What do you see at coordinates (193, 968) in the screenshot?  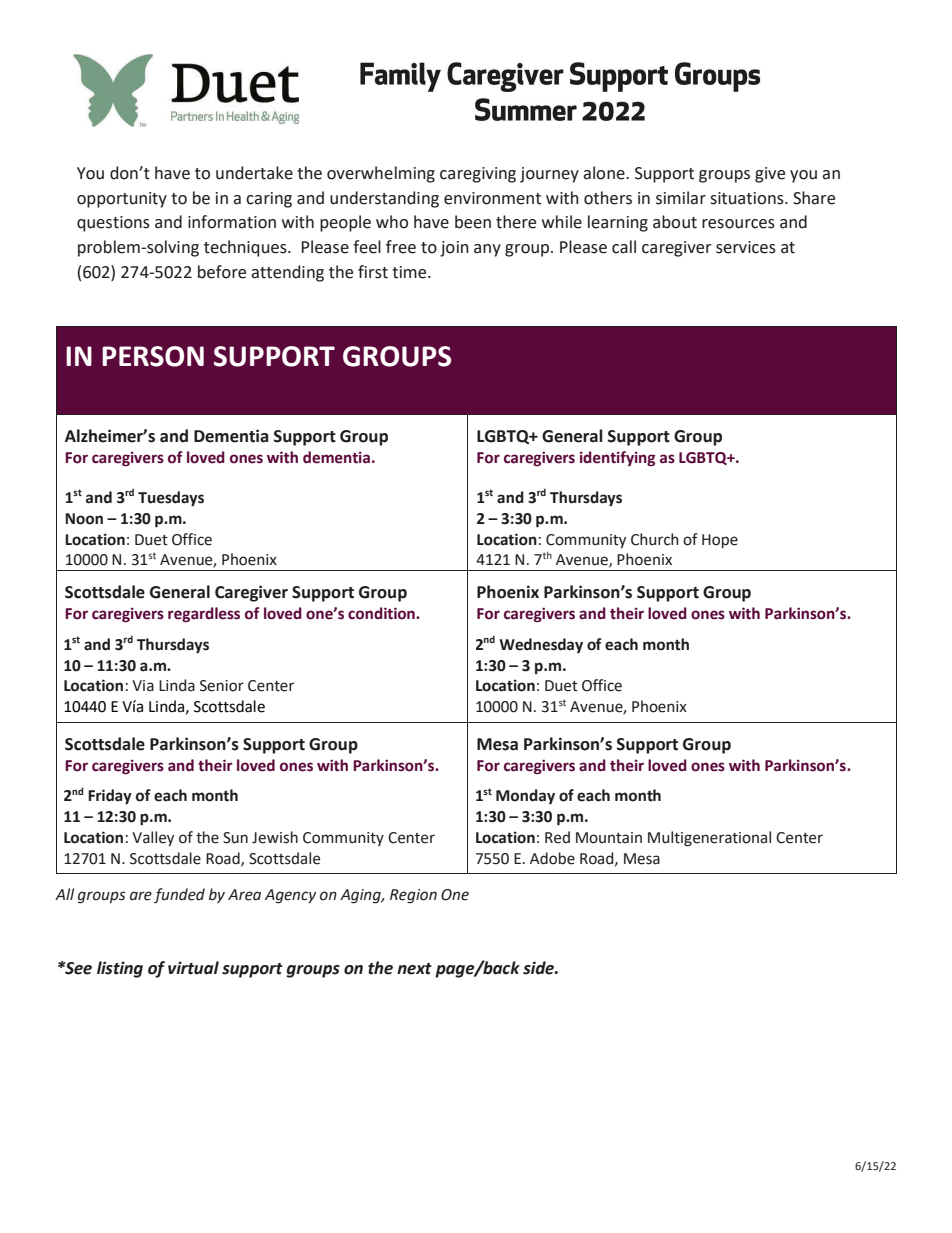 I see `virtual` at bounding box center [193, 968].
